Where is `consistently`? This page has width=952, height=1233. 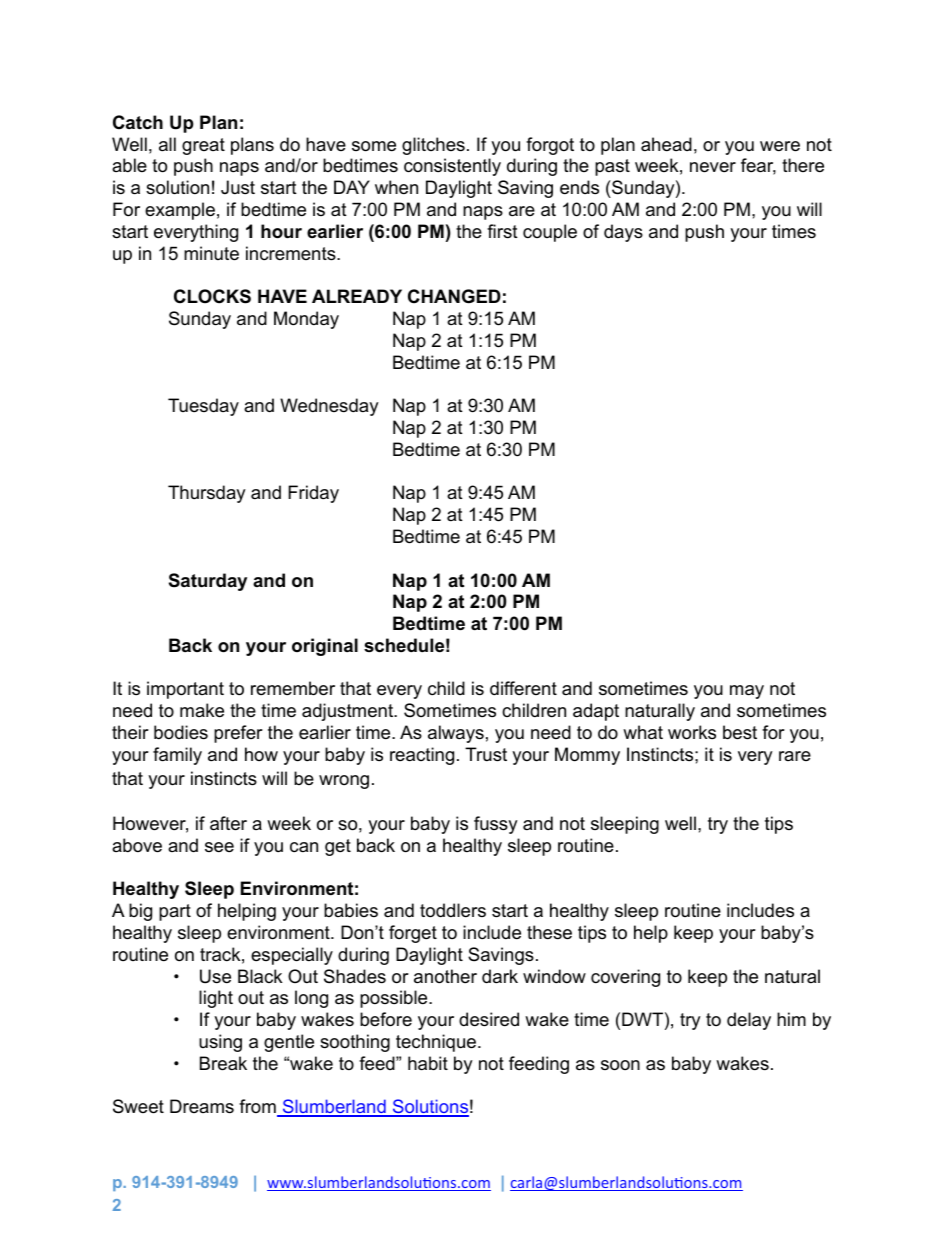 consistently is located at coordinates (452, 167).
